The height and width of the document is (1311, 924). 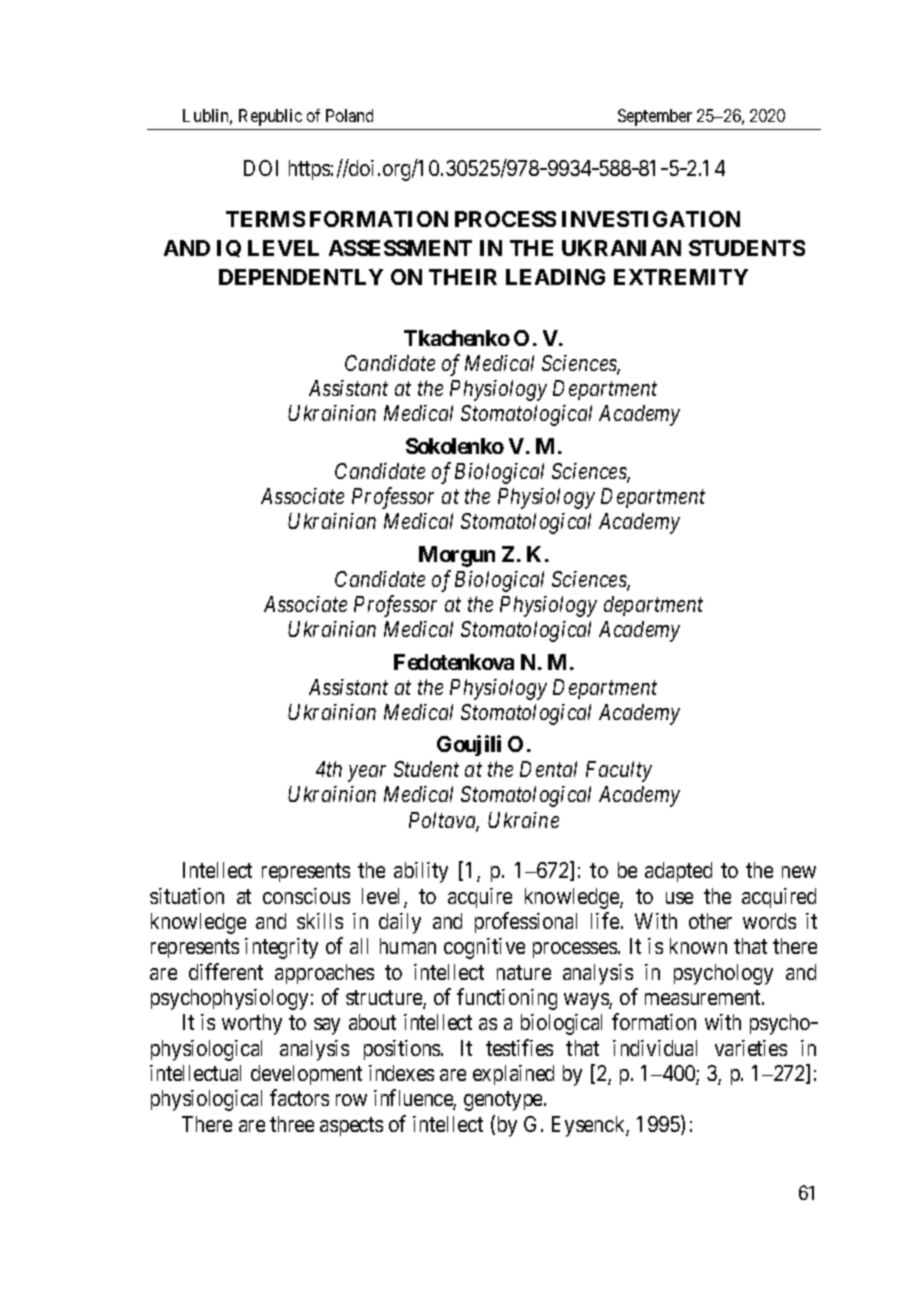 What do you see at coordinates (349, 115) in the document?
I see `Poland` at bounding box center [349, 115].
